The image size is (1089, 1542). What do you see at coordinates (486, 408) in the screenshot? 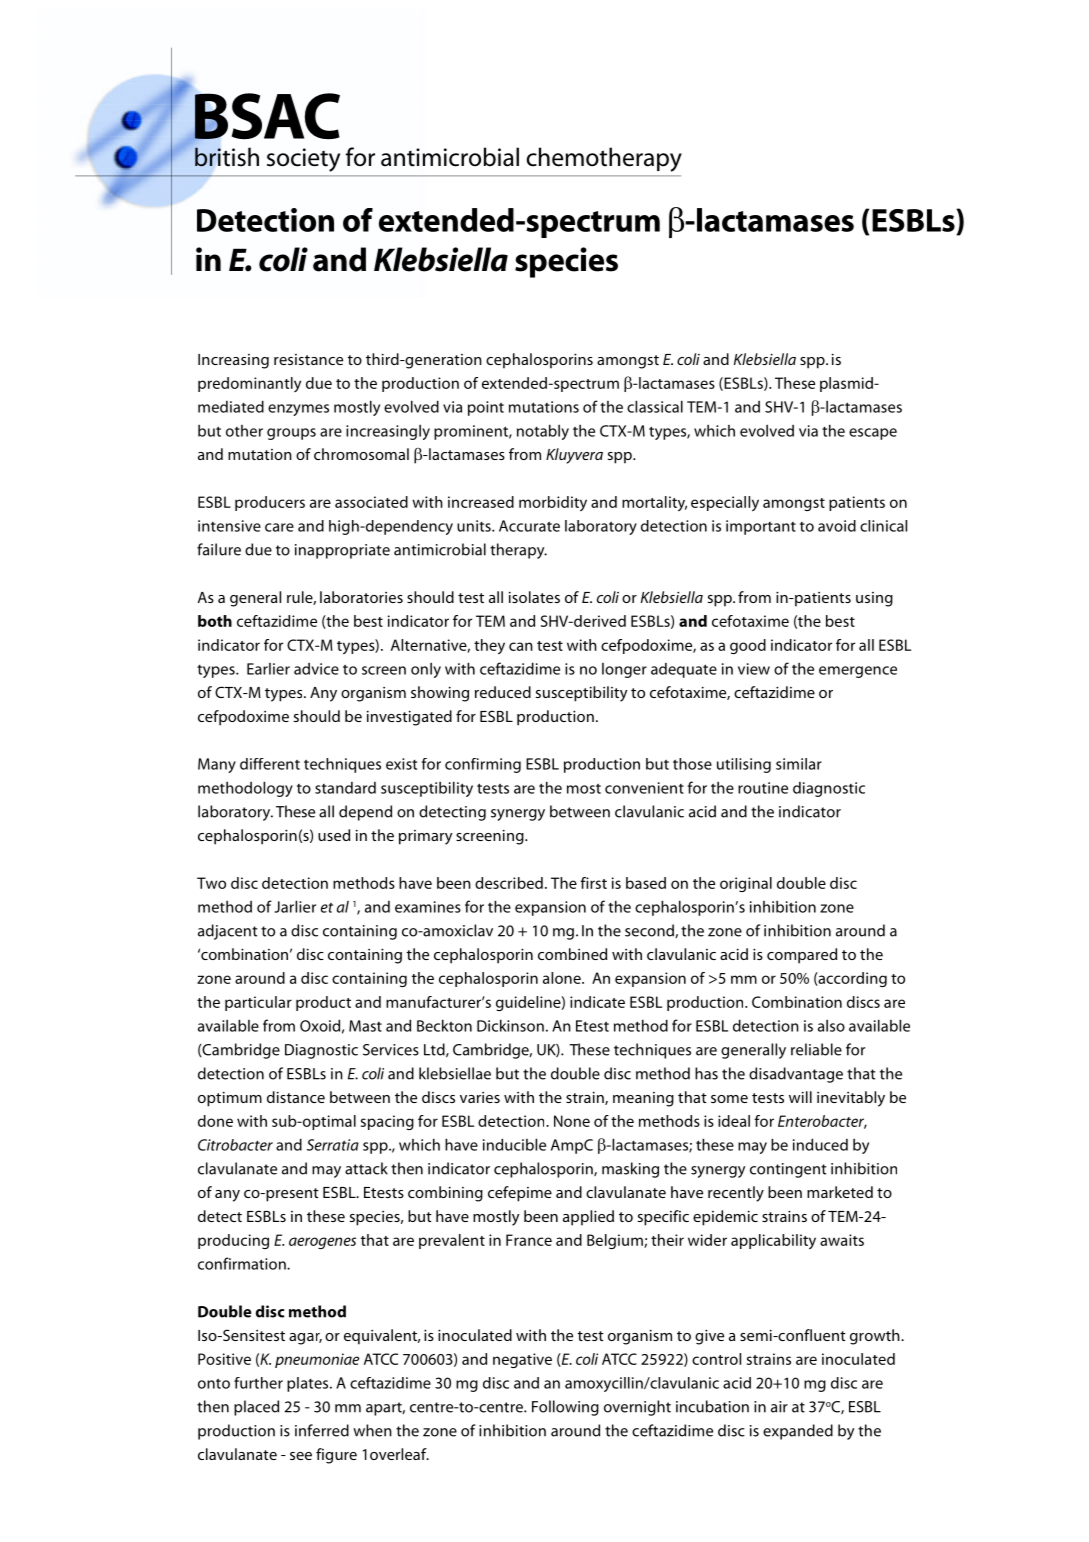
I see `point` at bounding box center [486, 408].
